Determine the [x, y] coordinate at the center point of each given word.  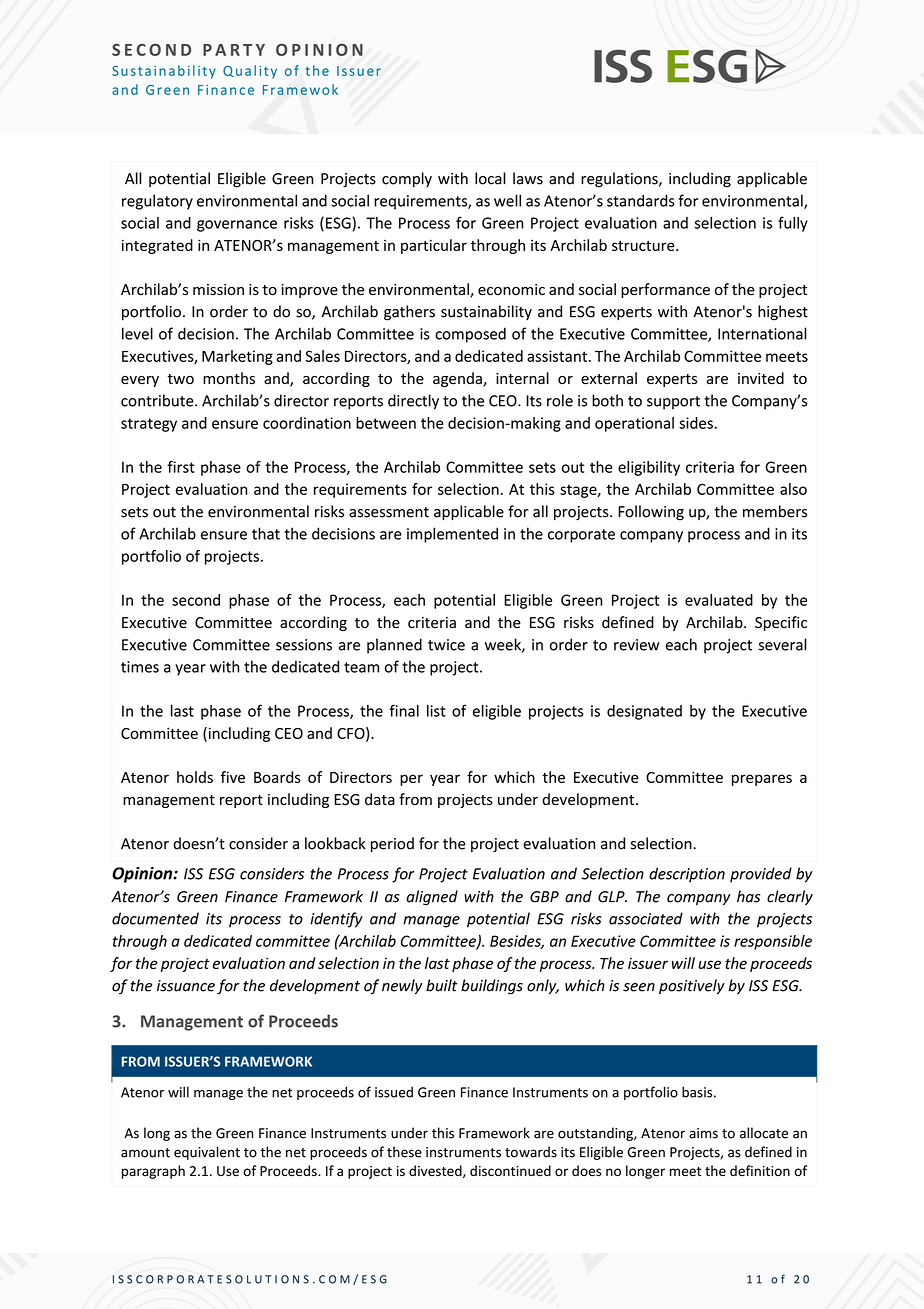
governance [237, 226]
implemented [452, 535]
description [687, 875]
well [507, 200]
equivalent [207, 1153]
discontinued [510, 1171]
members [775, 511]
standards [641, 200]
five [233, 777]
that [266, 533]
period [392, 844]
